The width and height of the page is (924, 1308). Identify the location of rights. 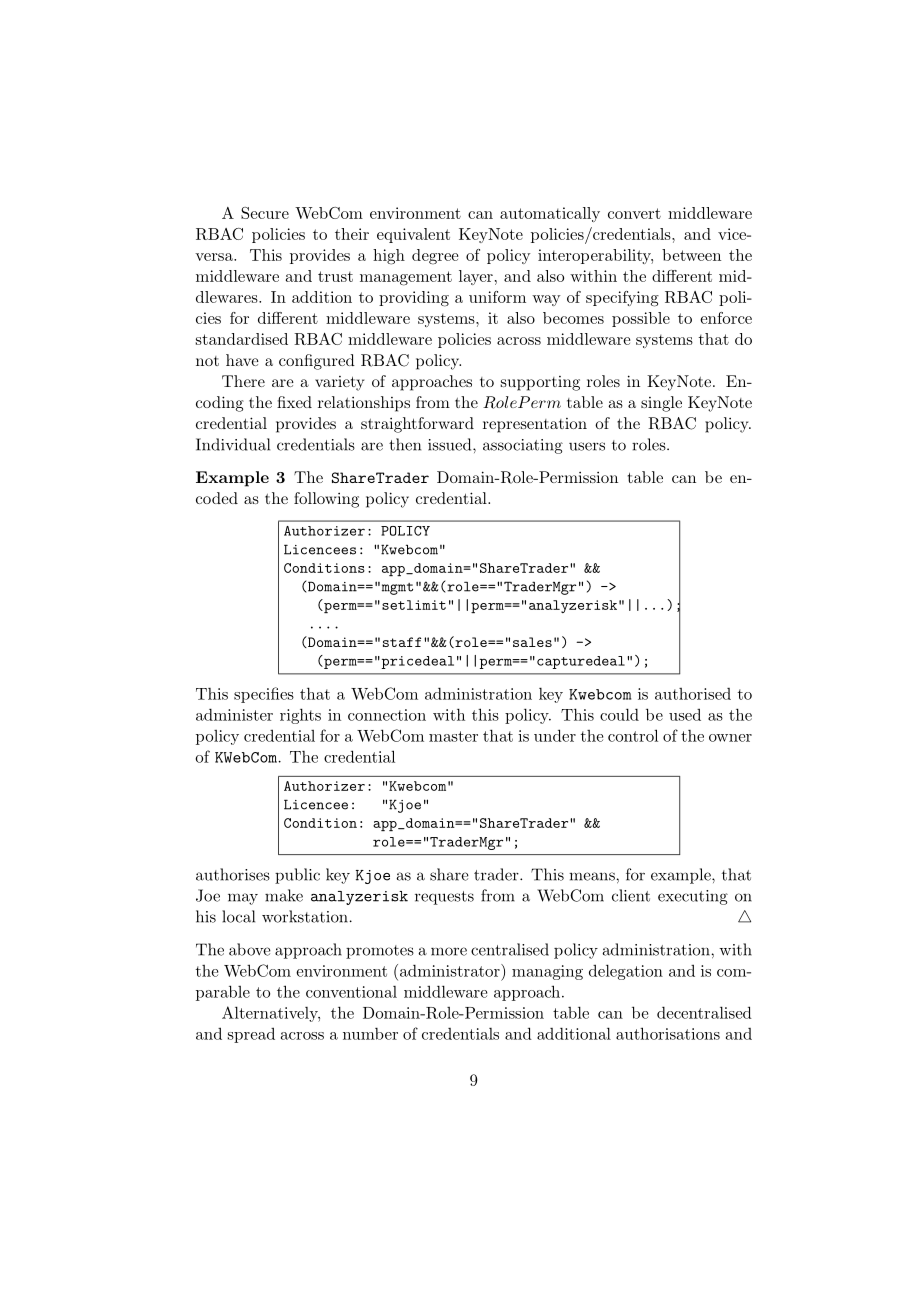
(300, 716).
